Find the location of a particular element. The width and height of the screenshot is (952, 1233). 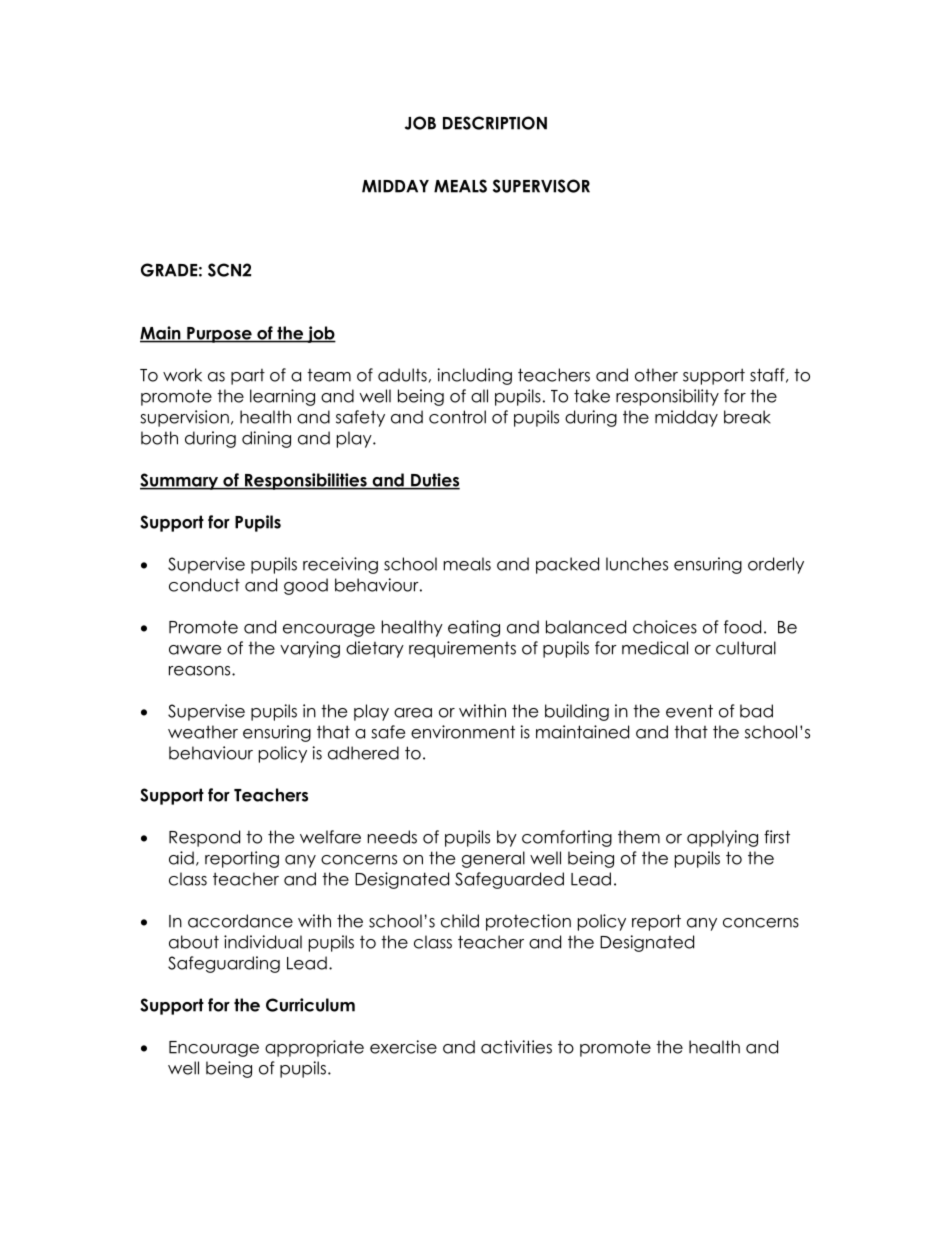

DESCRIPTION is located at coordinates (495, 123).
